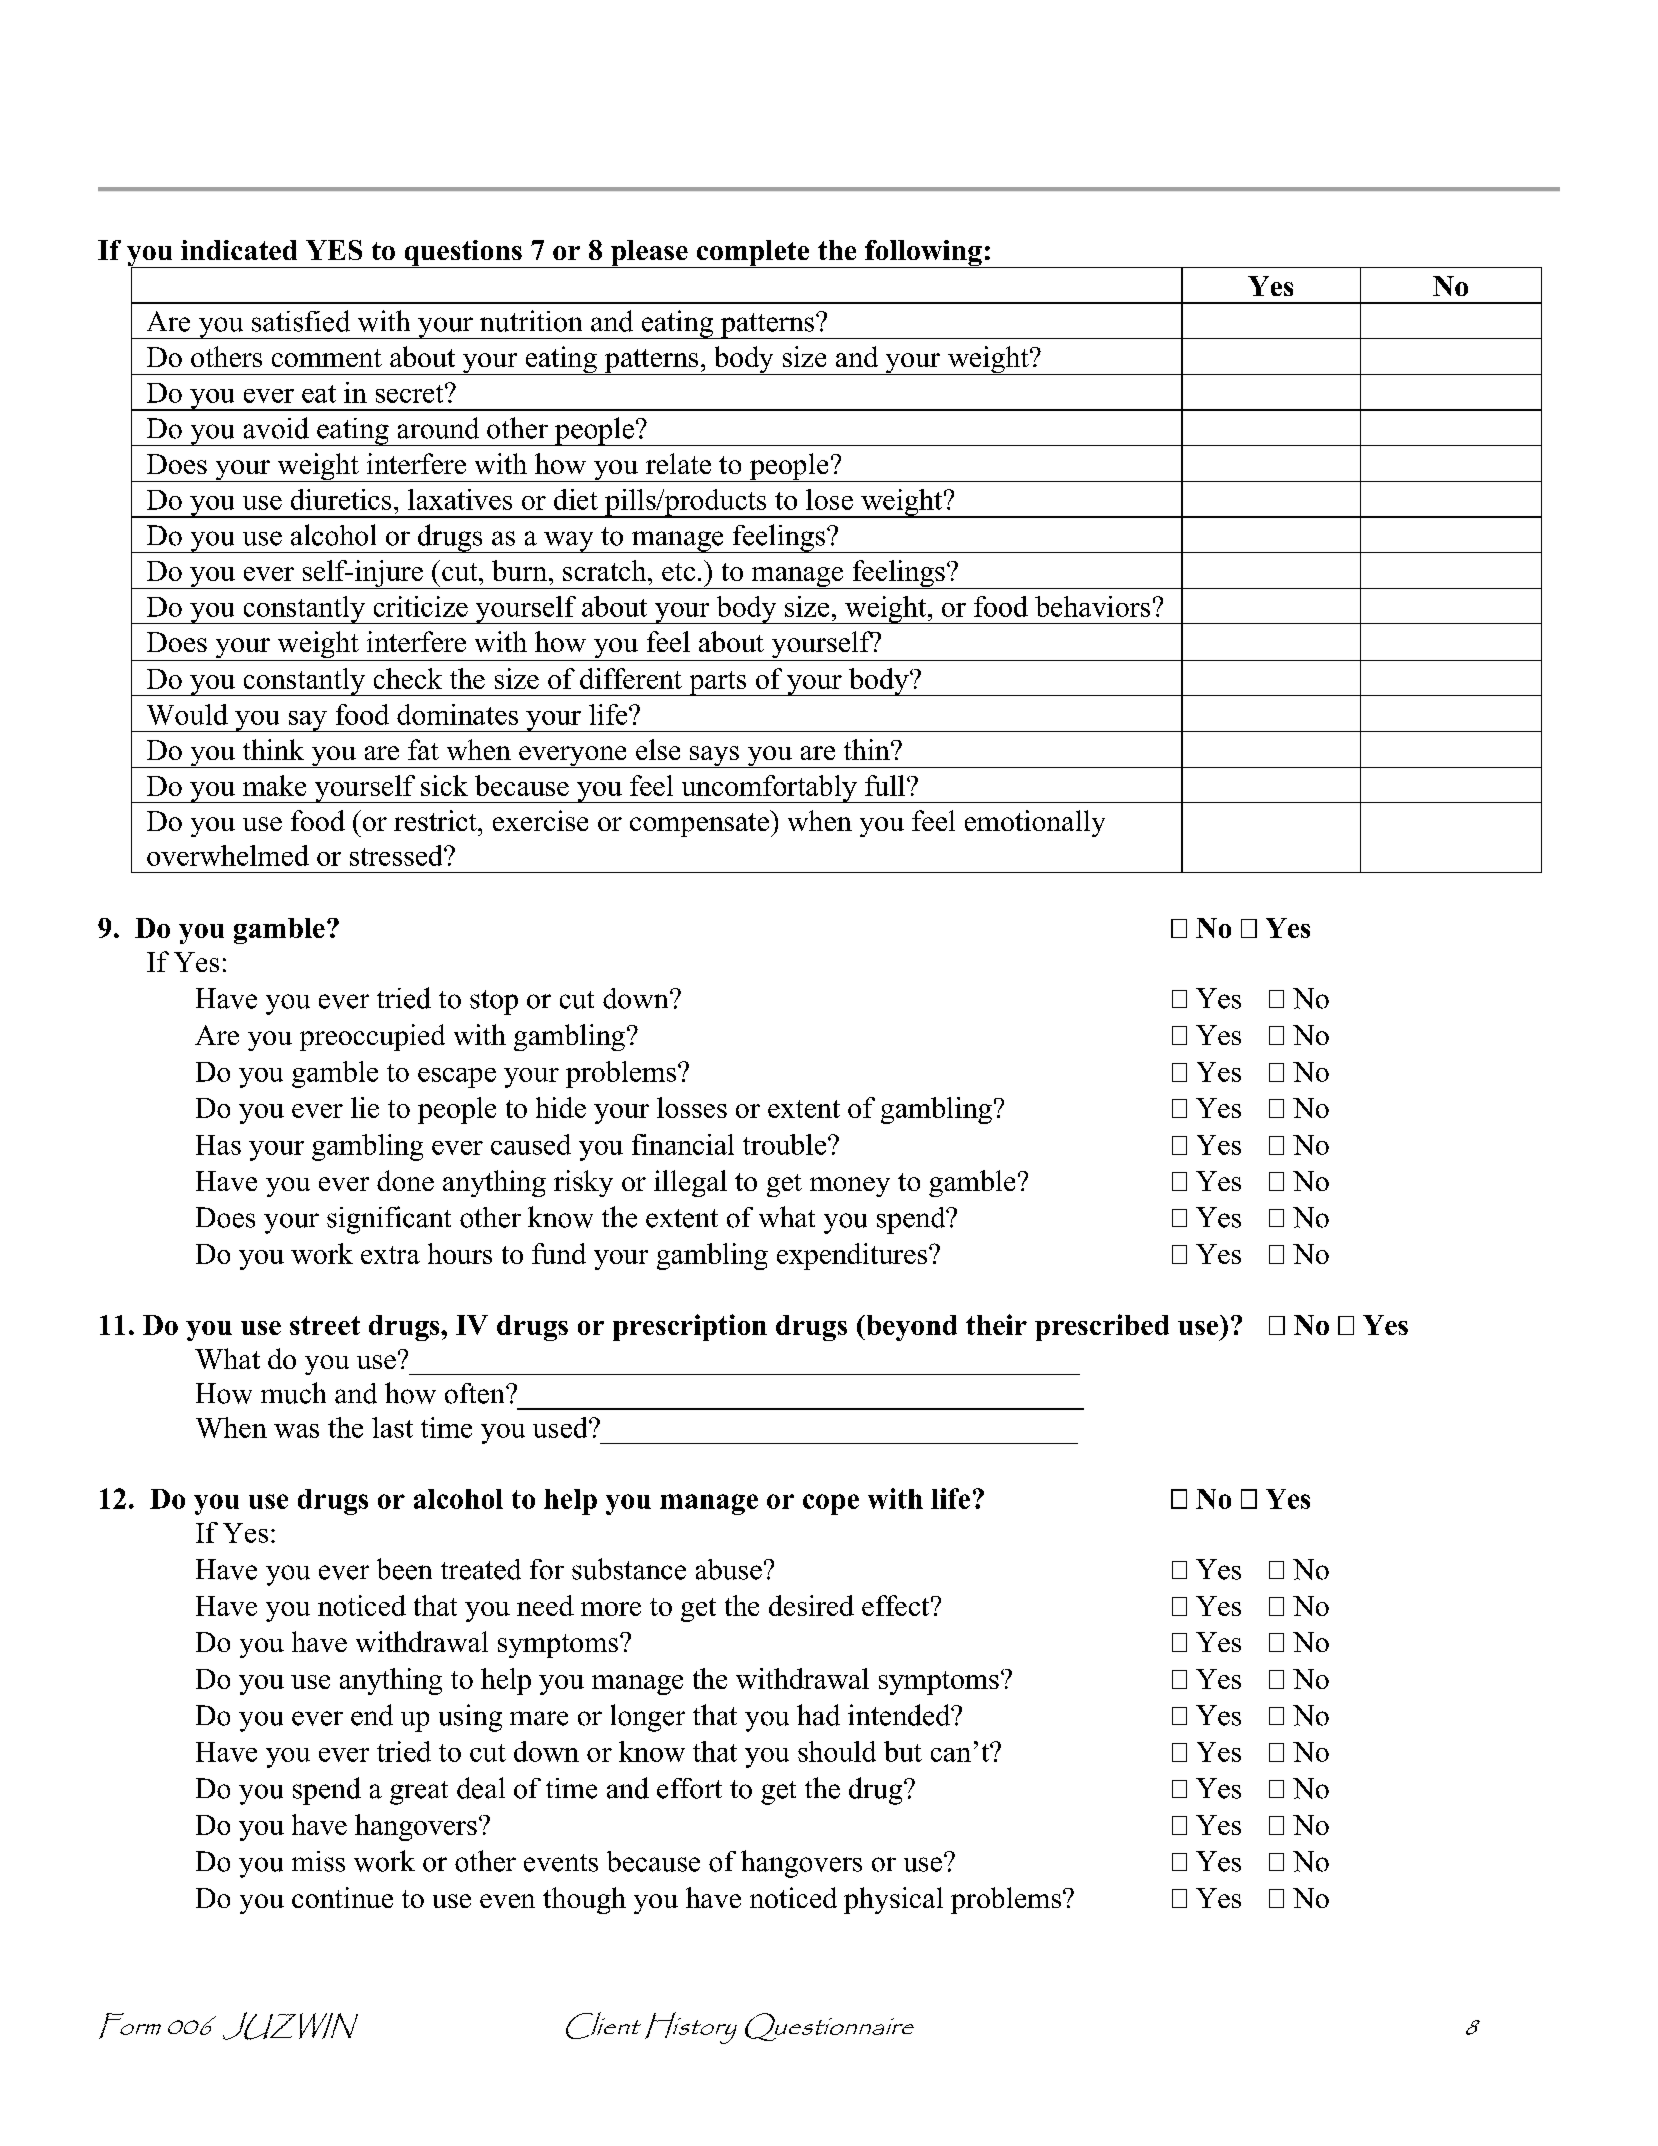 The image size is (1658, 2146). What do you see at coordinates (996, 1324) in the image?
I see `their` at bounding box center [996, 1324].
